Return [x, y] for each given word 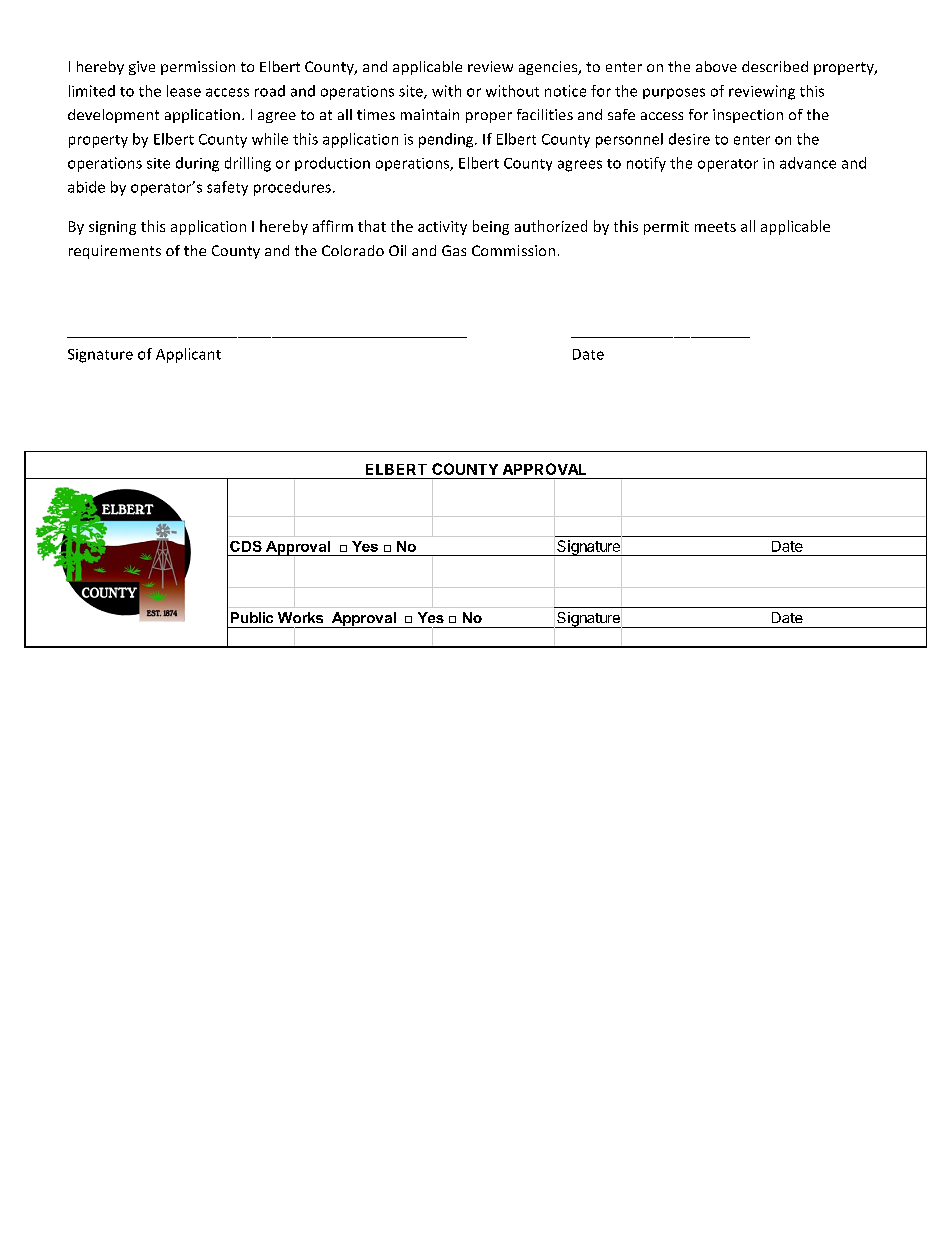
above [716, 66]
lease [184, 91]
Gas [454, 250]
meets [715, 227]
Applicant [188, 355]
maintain [430, 114]
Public [252, 617]
